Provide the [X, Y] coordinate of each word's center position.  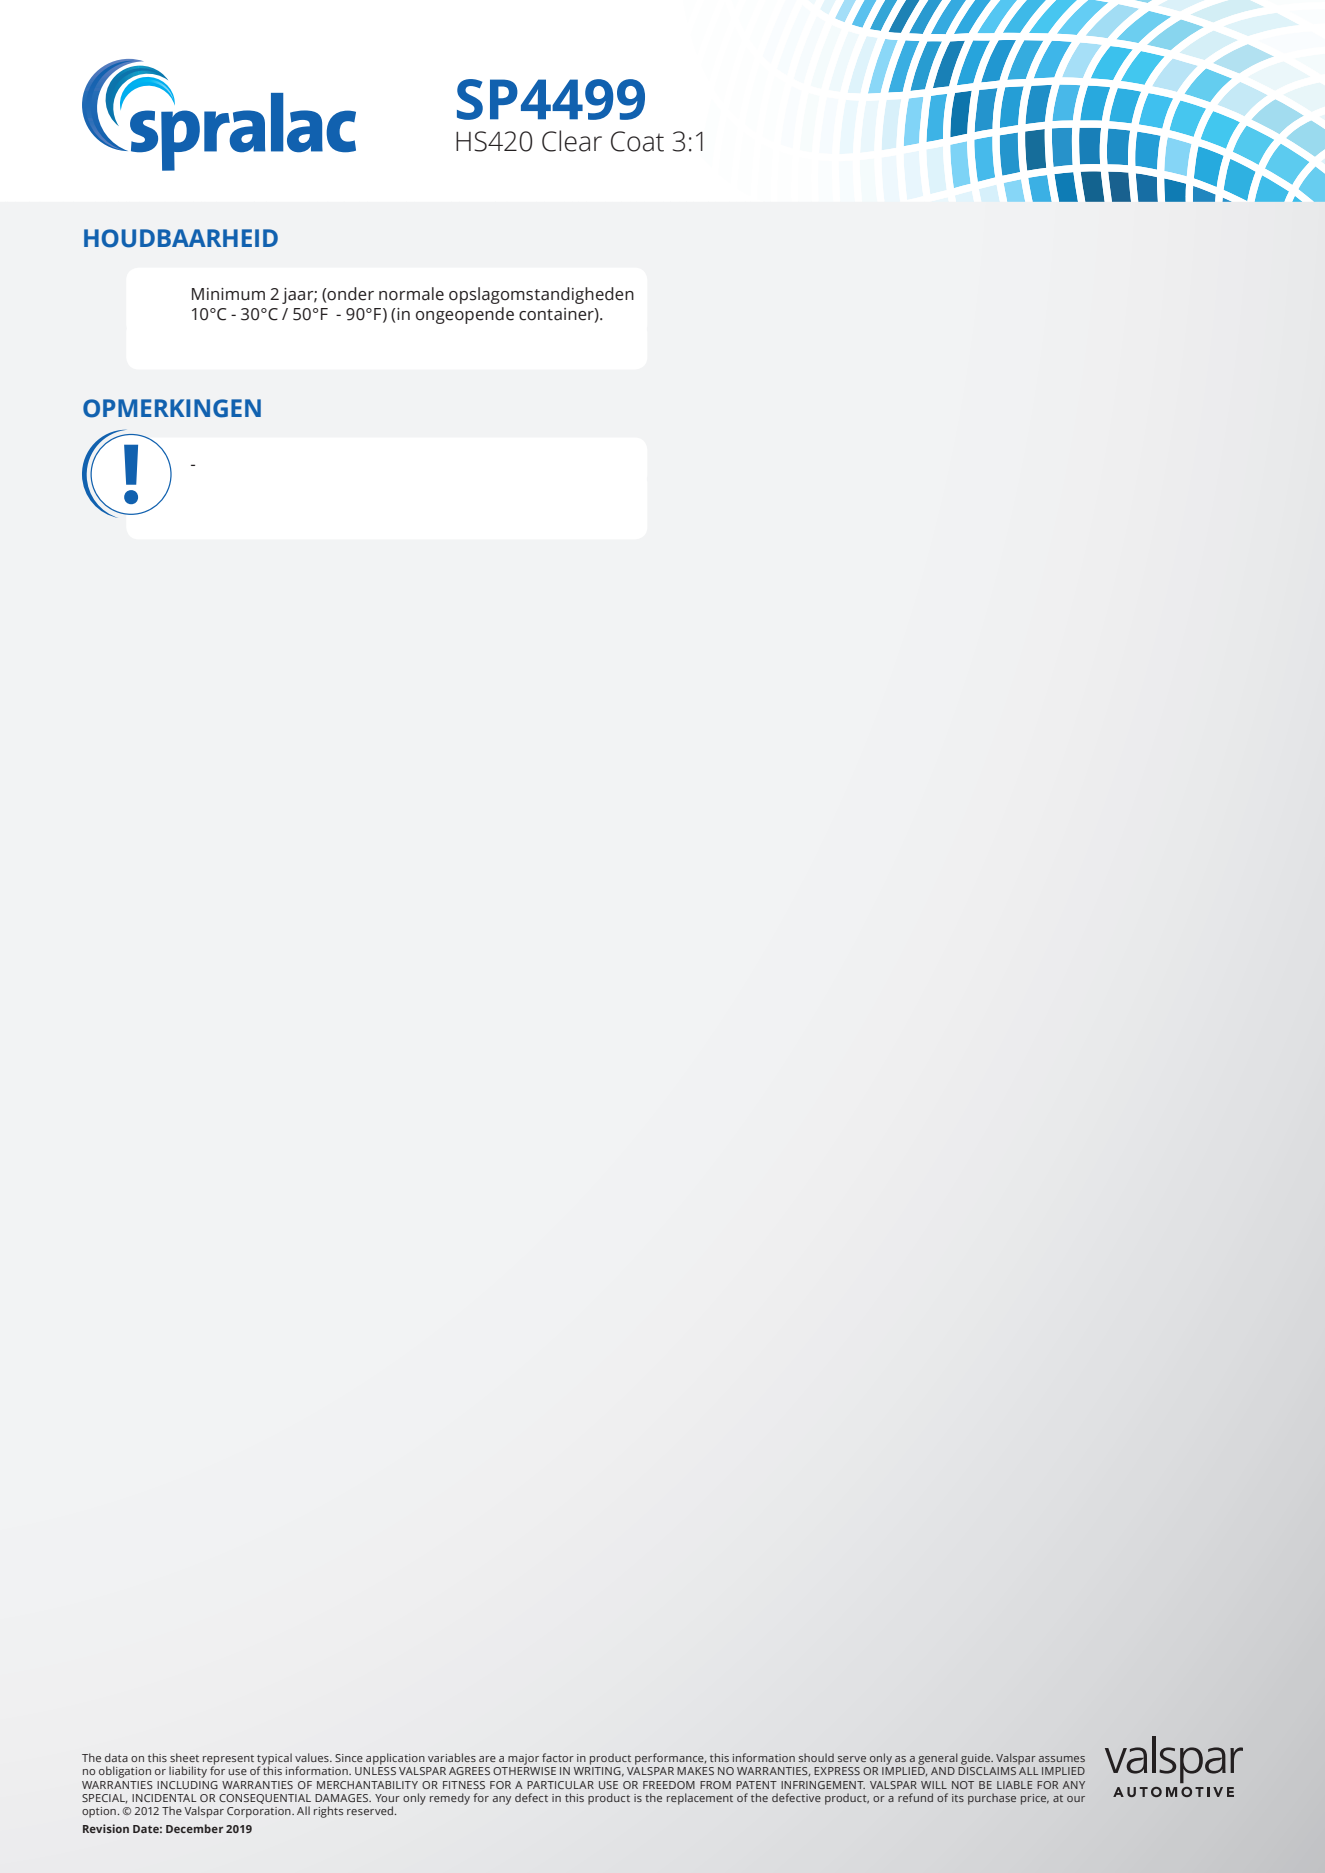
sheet [184, 1757]
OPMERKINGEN [172, 408]
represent [228, 1761]
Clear [572, 141]
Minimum [228, 294]
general [938, 1759]
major [523, 1759]
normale [411, 294]
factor [558, 1757]
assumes [1062, 1759]
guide [977, 1759]
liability [188, 1772]
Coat [637, 141]
